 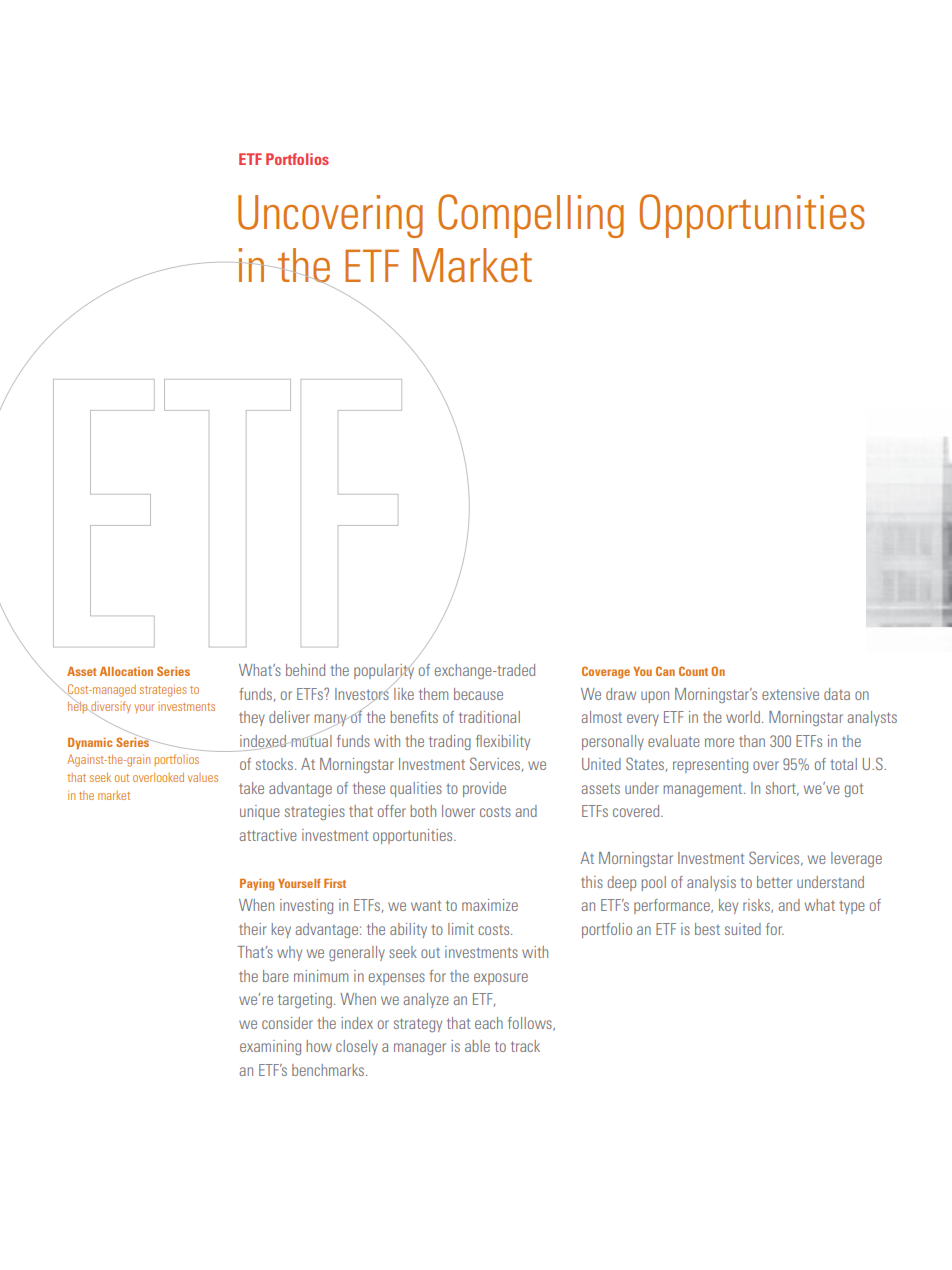 I want to click on able, so click(x=477, y=1046).
